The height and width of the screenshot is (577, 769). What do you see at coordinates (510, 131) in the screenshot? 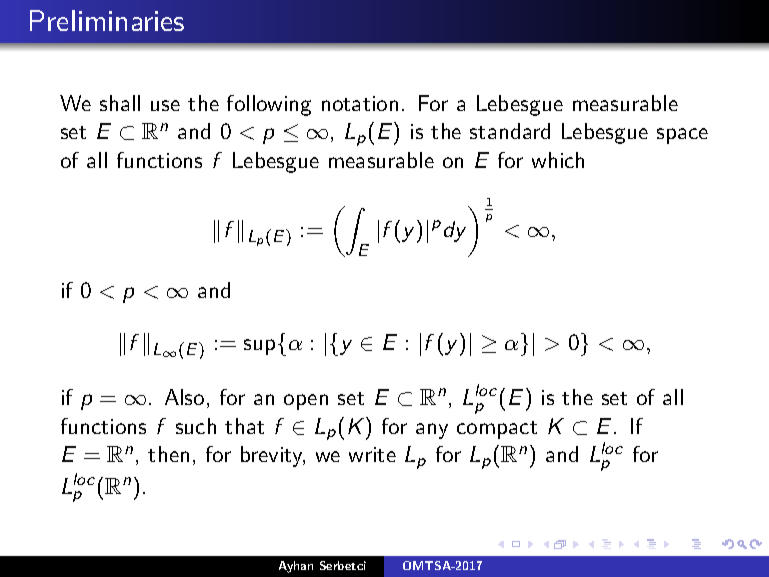
I see `standard` at bounding box center [510, 131].
